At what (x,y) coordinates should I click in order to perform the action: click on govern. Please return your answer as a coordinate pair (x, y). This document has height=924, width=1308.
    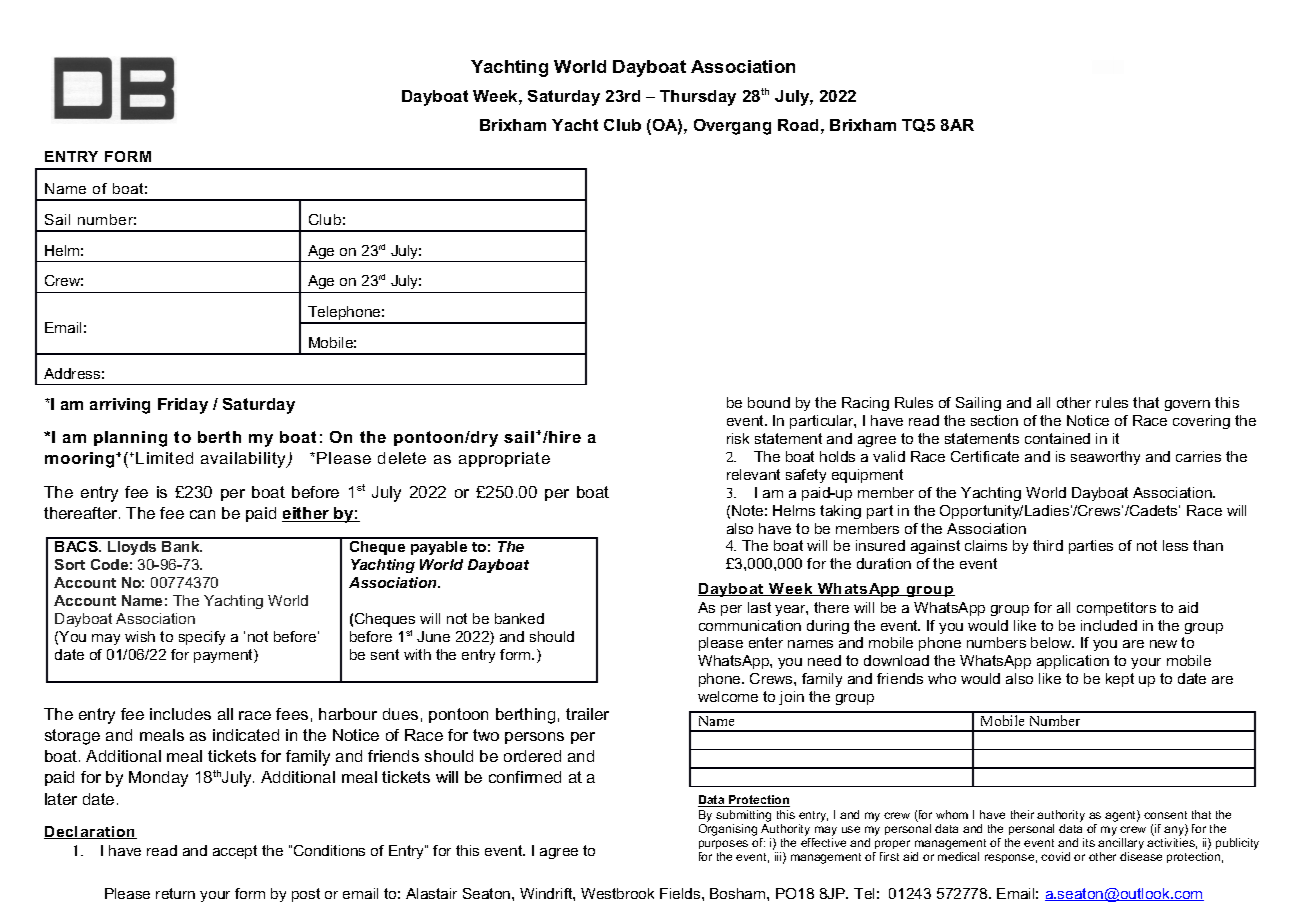
    Looking at the image, I should click on (1187, 405).
